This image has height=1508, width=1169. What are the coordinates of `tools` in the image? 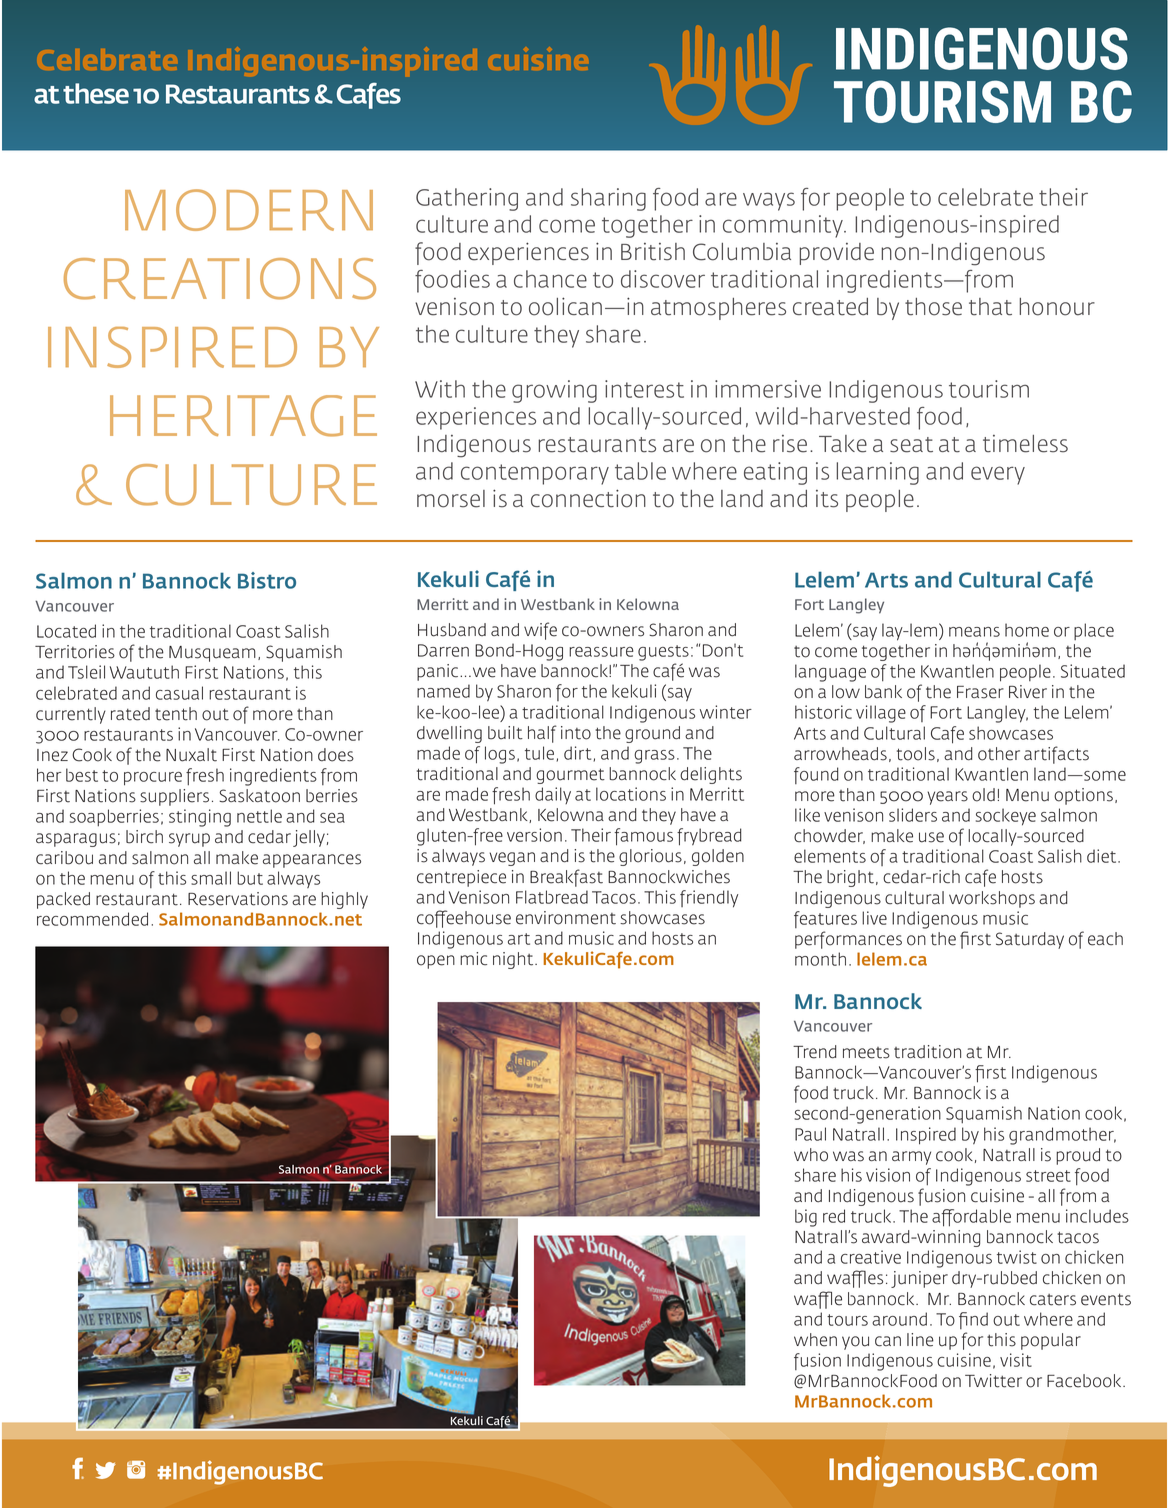 It's located at (916, 754).
